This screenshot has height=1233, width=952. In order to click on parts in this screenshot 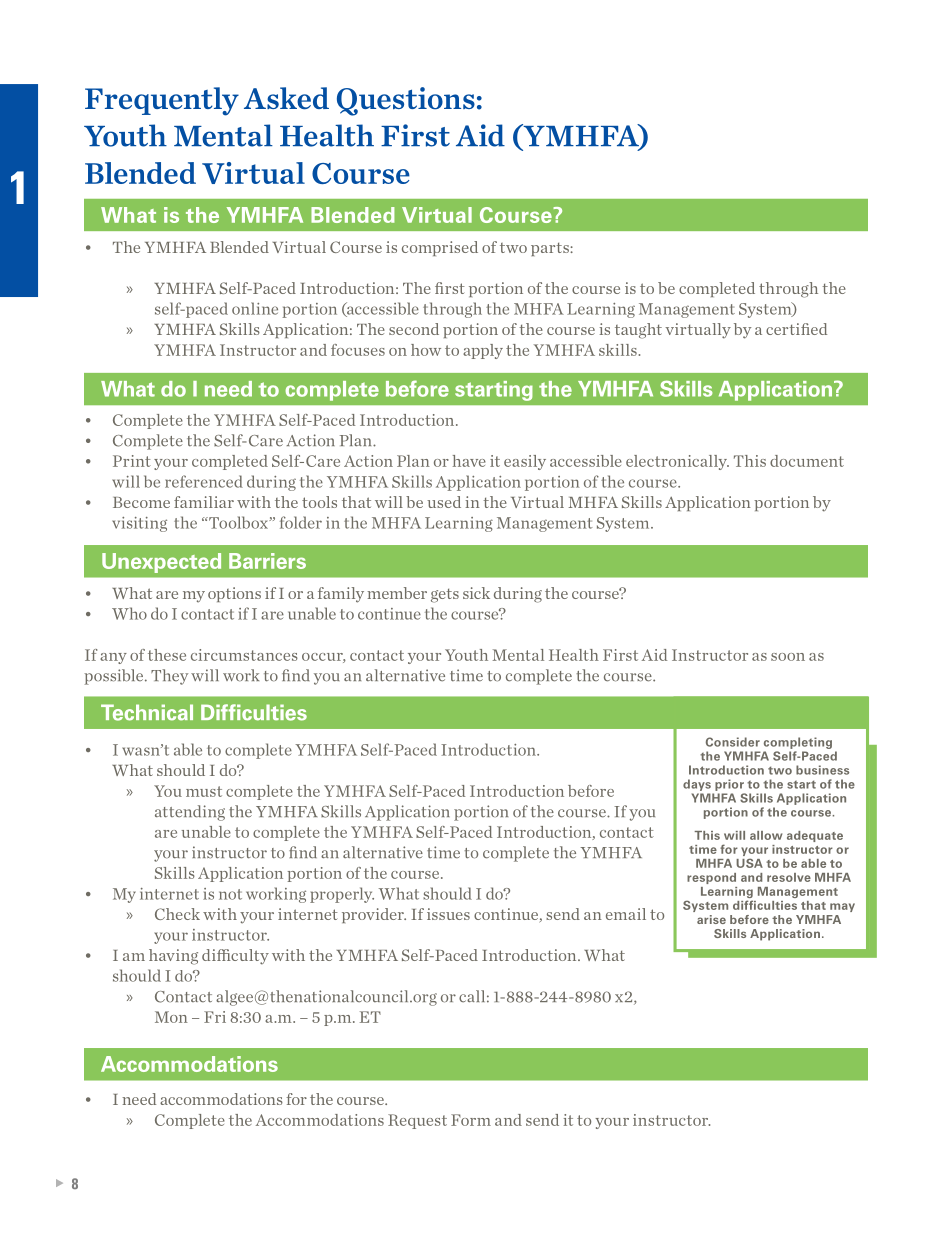, I will do `click(551, 249)`.
